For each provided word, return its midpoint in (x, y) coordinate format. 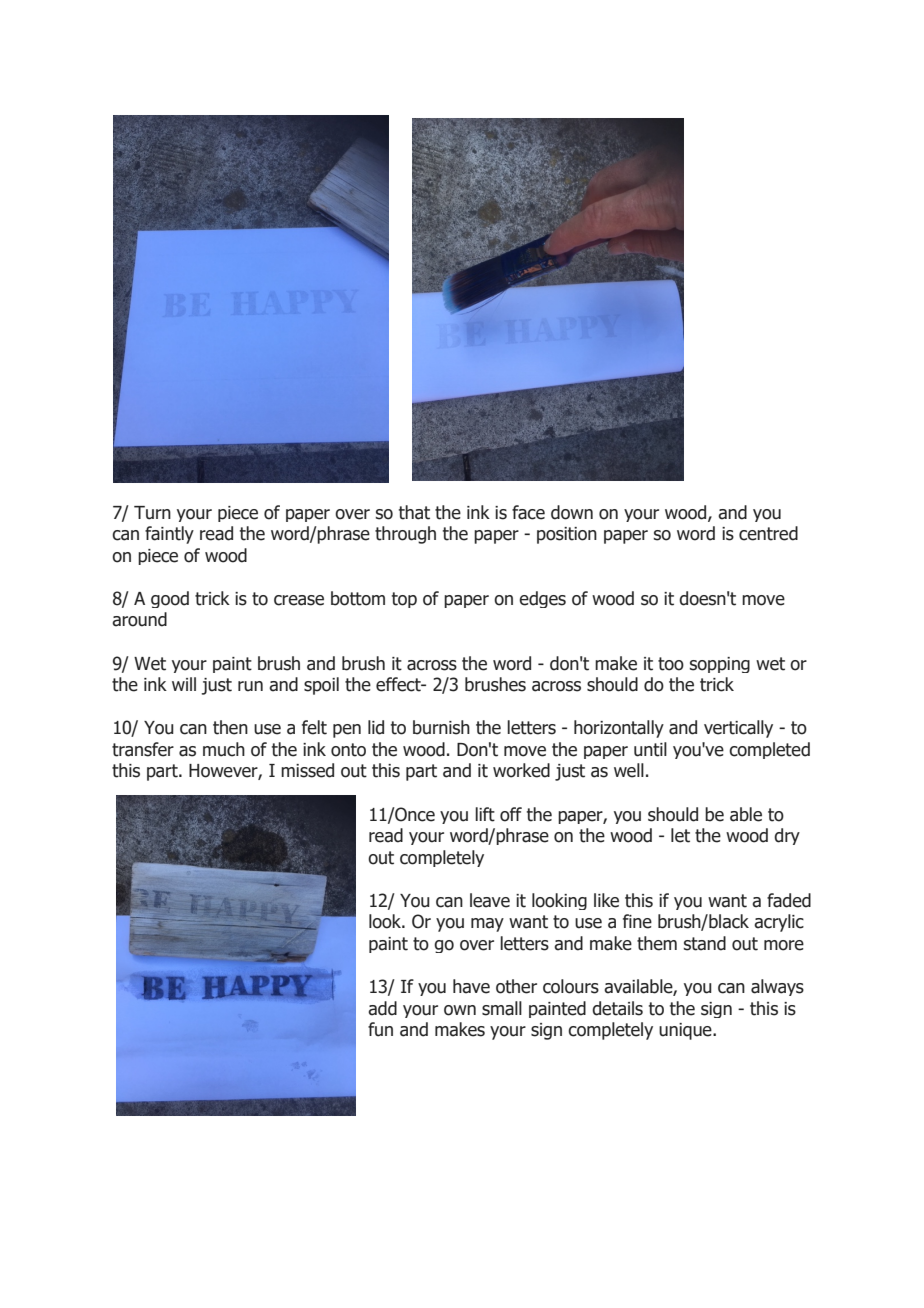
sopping (720, 665)
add (382, 1008)
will (184, 684)
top (404, 600)
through (405, 535)
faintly (169, 535)
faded (789, 900)
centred (768, 533)
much (224, 749)
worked (521, 770)
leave (490, 900)
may (487, 925)
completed (769, 750)
